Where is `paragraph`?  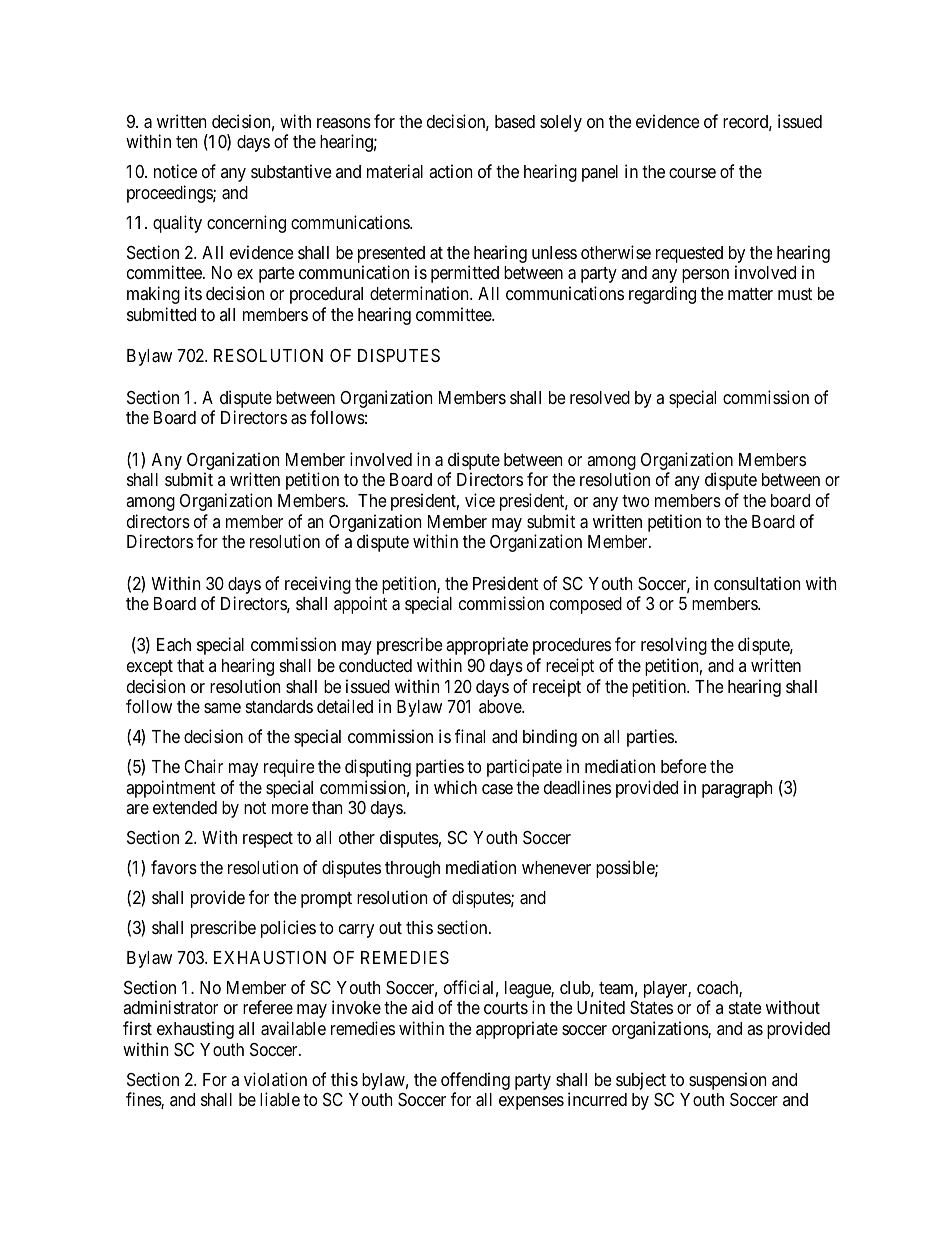
paragraph is located at coordinates (737, 789).
